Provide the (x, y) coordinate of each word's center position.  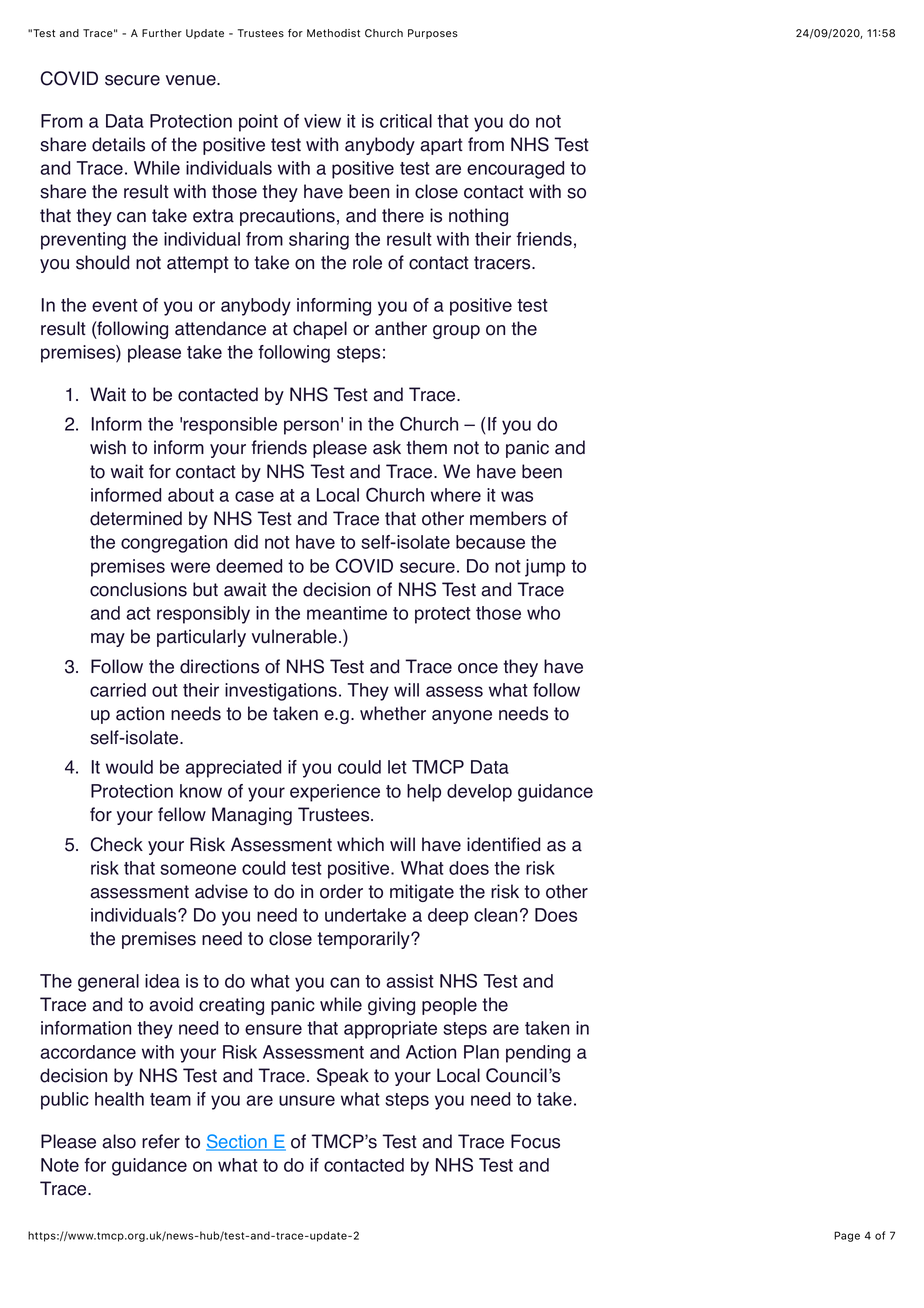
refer (161, 1141)
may (108, 640)
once (478, 668)
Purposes (433, 34)
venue (192, 80)
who (543, 613)
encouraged (515, 170)
